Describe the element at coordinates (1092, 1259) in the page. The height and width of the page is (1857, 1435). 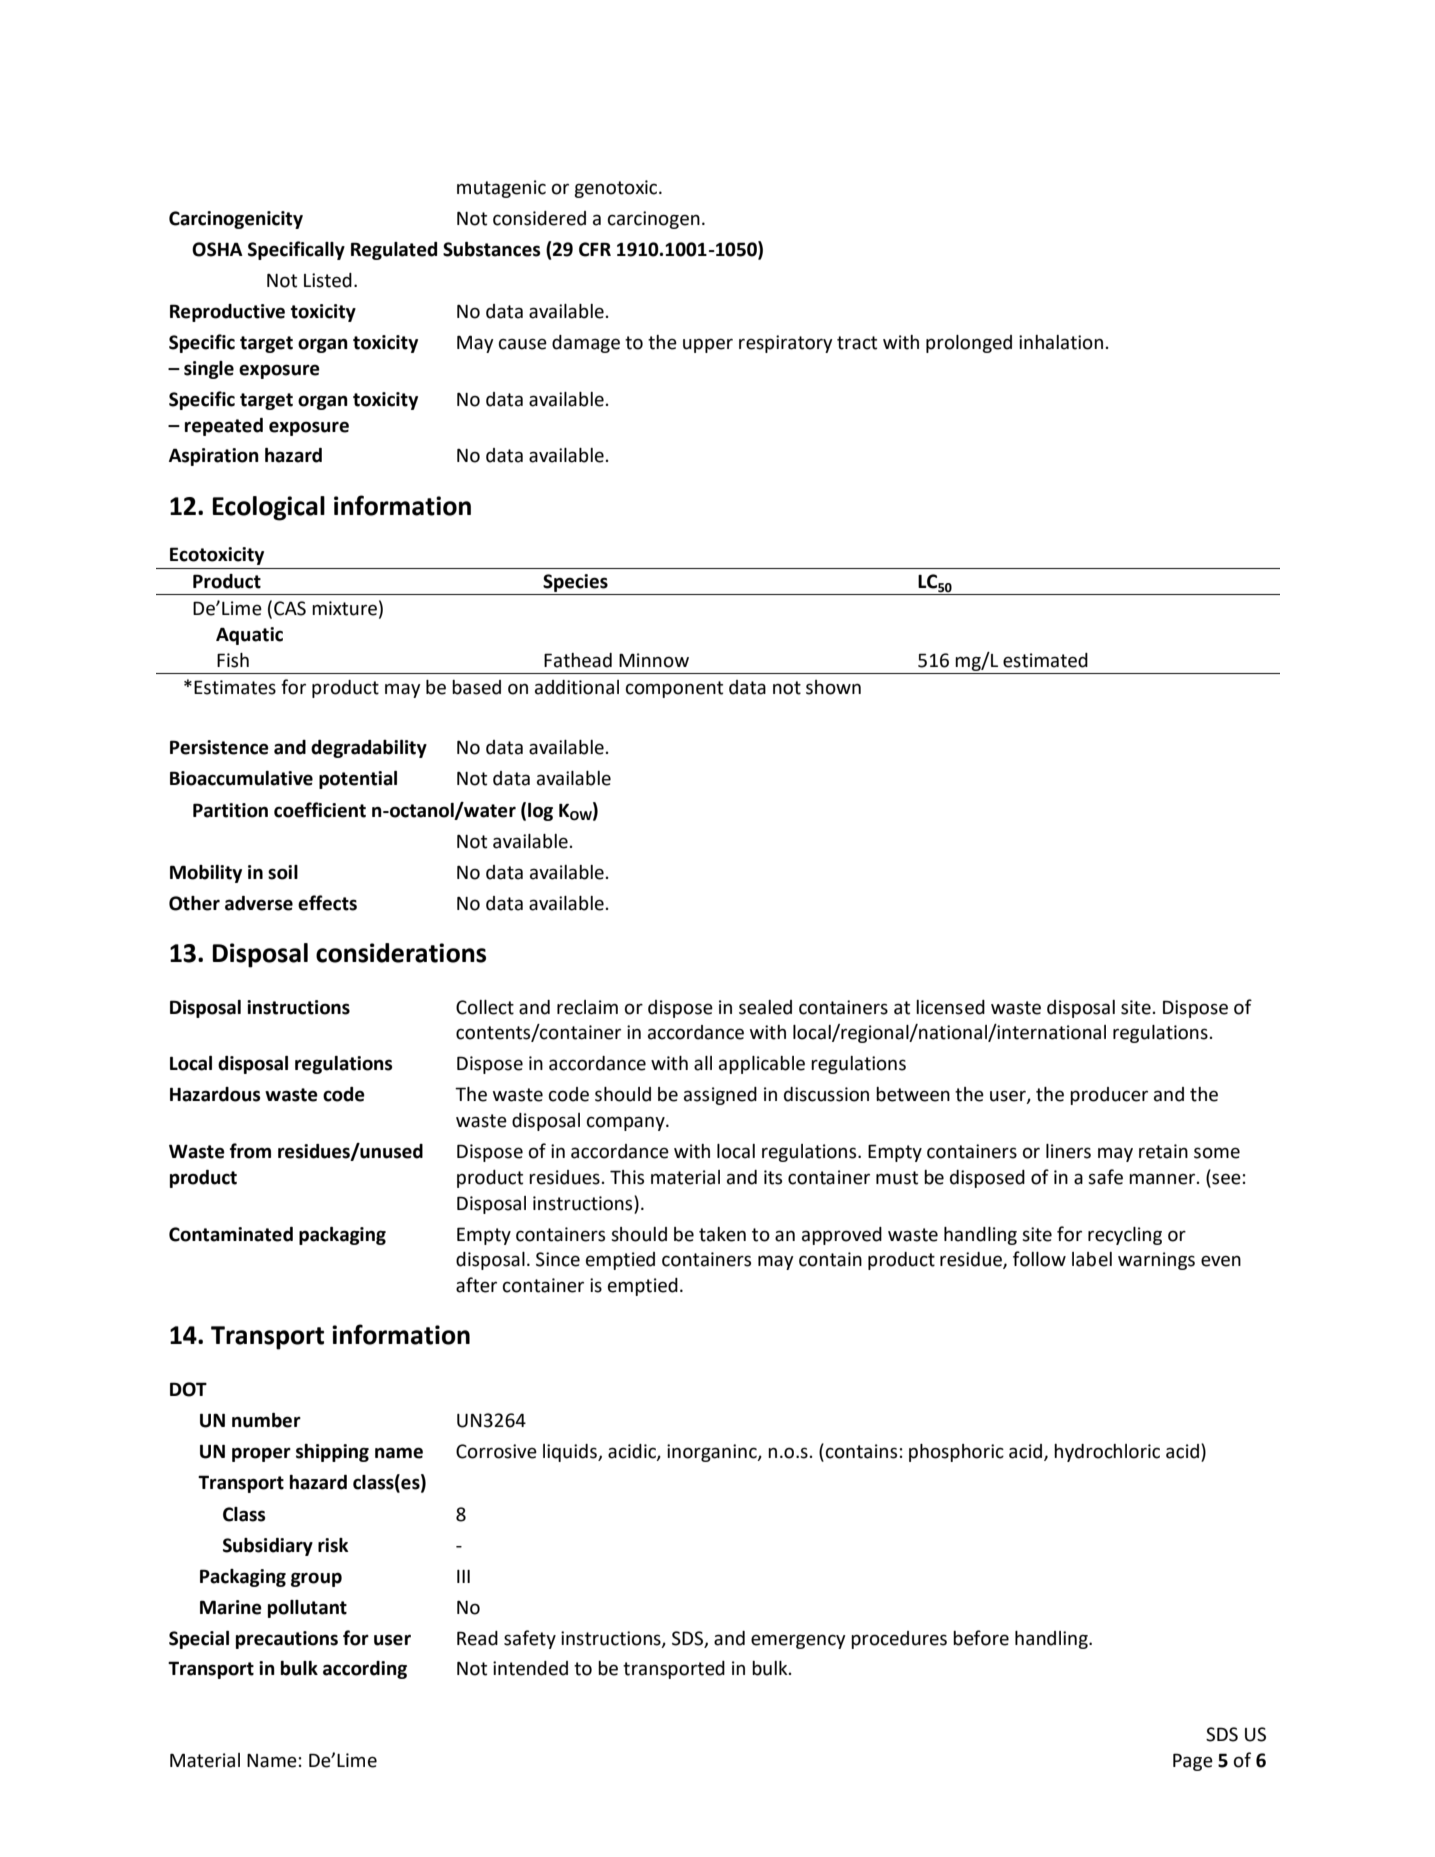
I see `label` at that location.
